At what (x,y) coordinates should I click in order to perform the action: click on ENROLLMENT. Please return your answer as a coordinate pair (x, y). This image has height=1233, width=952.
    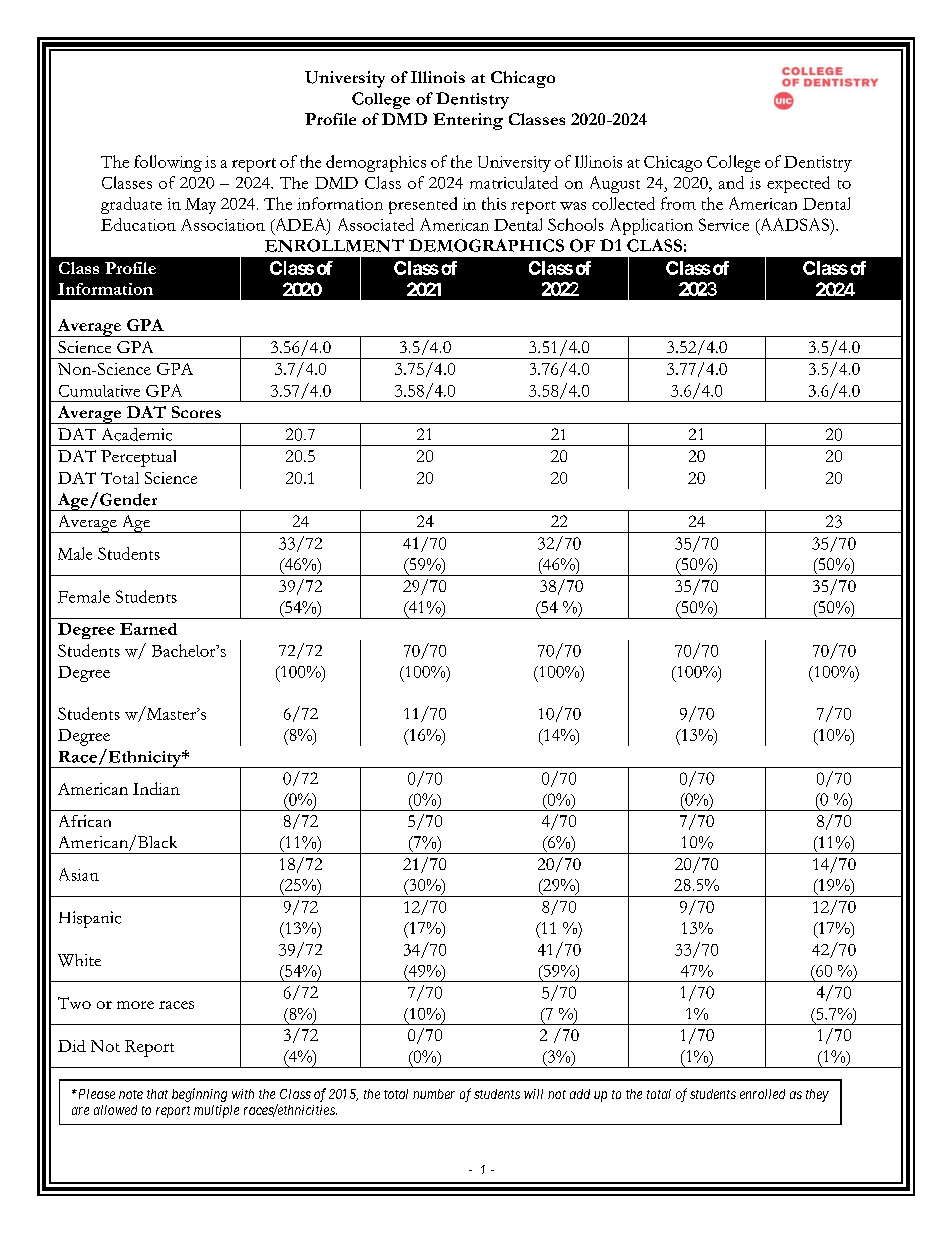
    Looking at the image, I should click on (334, 245).
